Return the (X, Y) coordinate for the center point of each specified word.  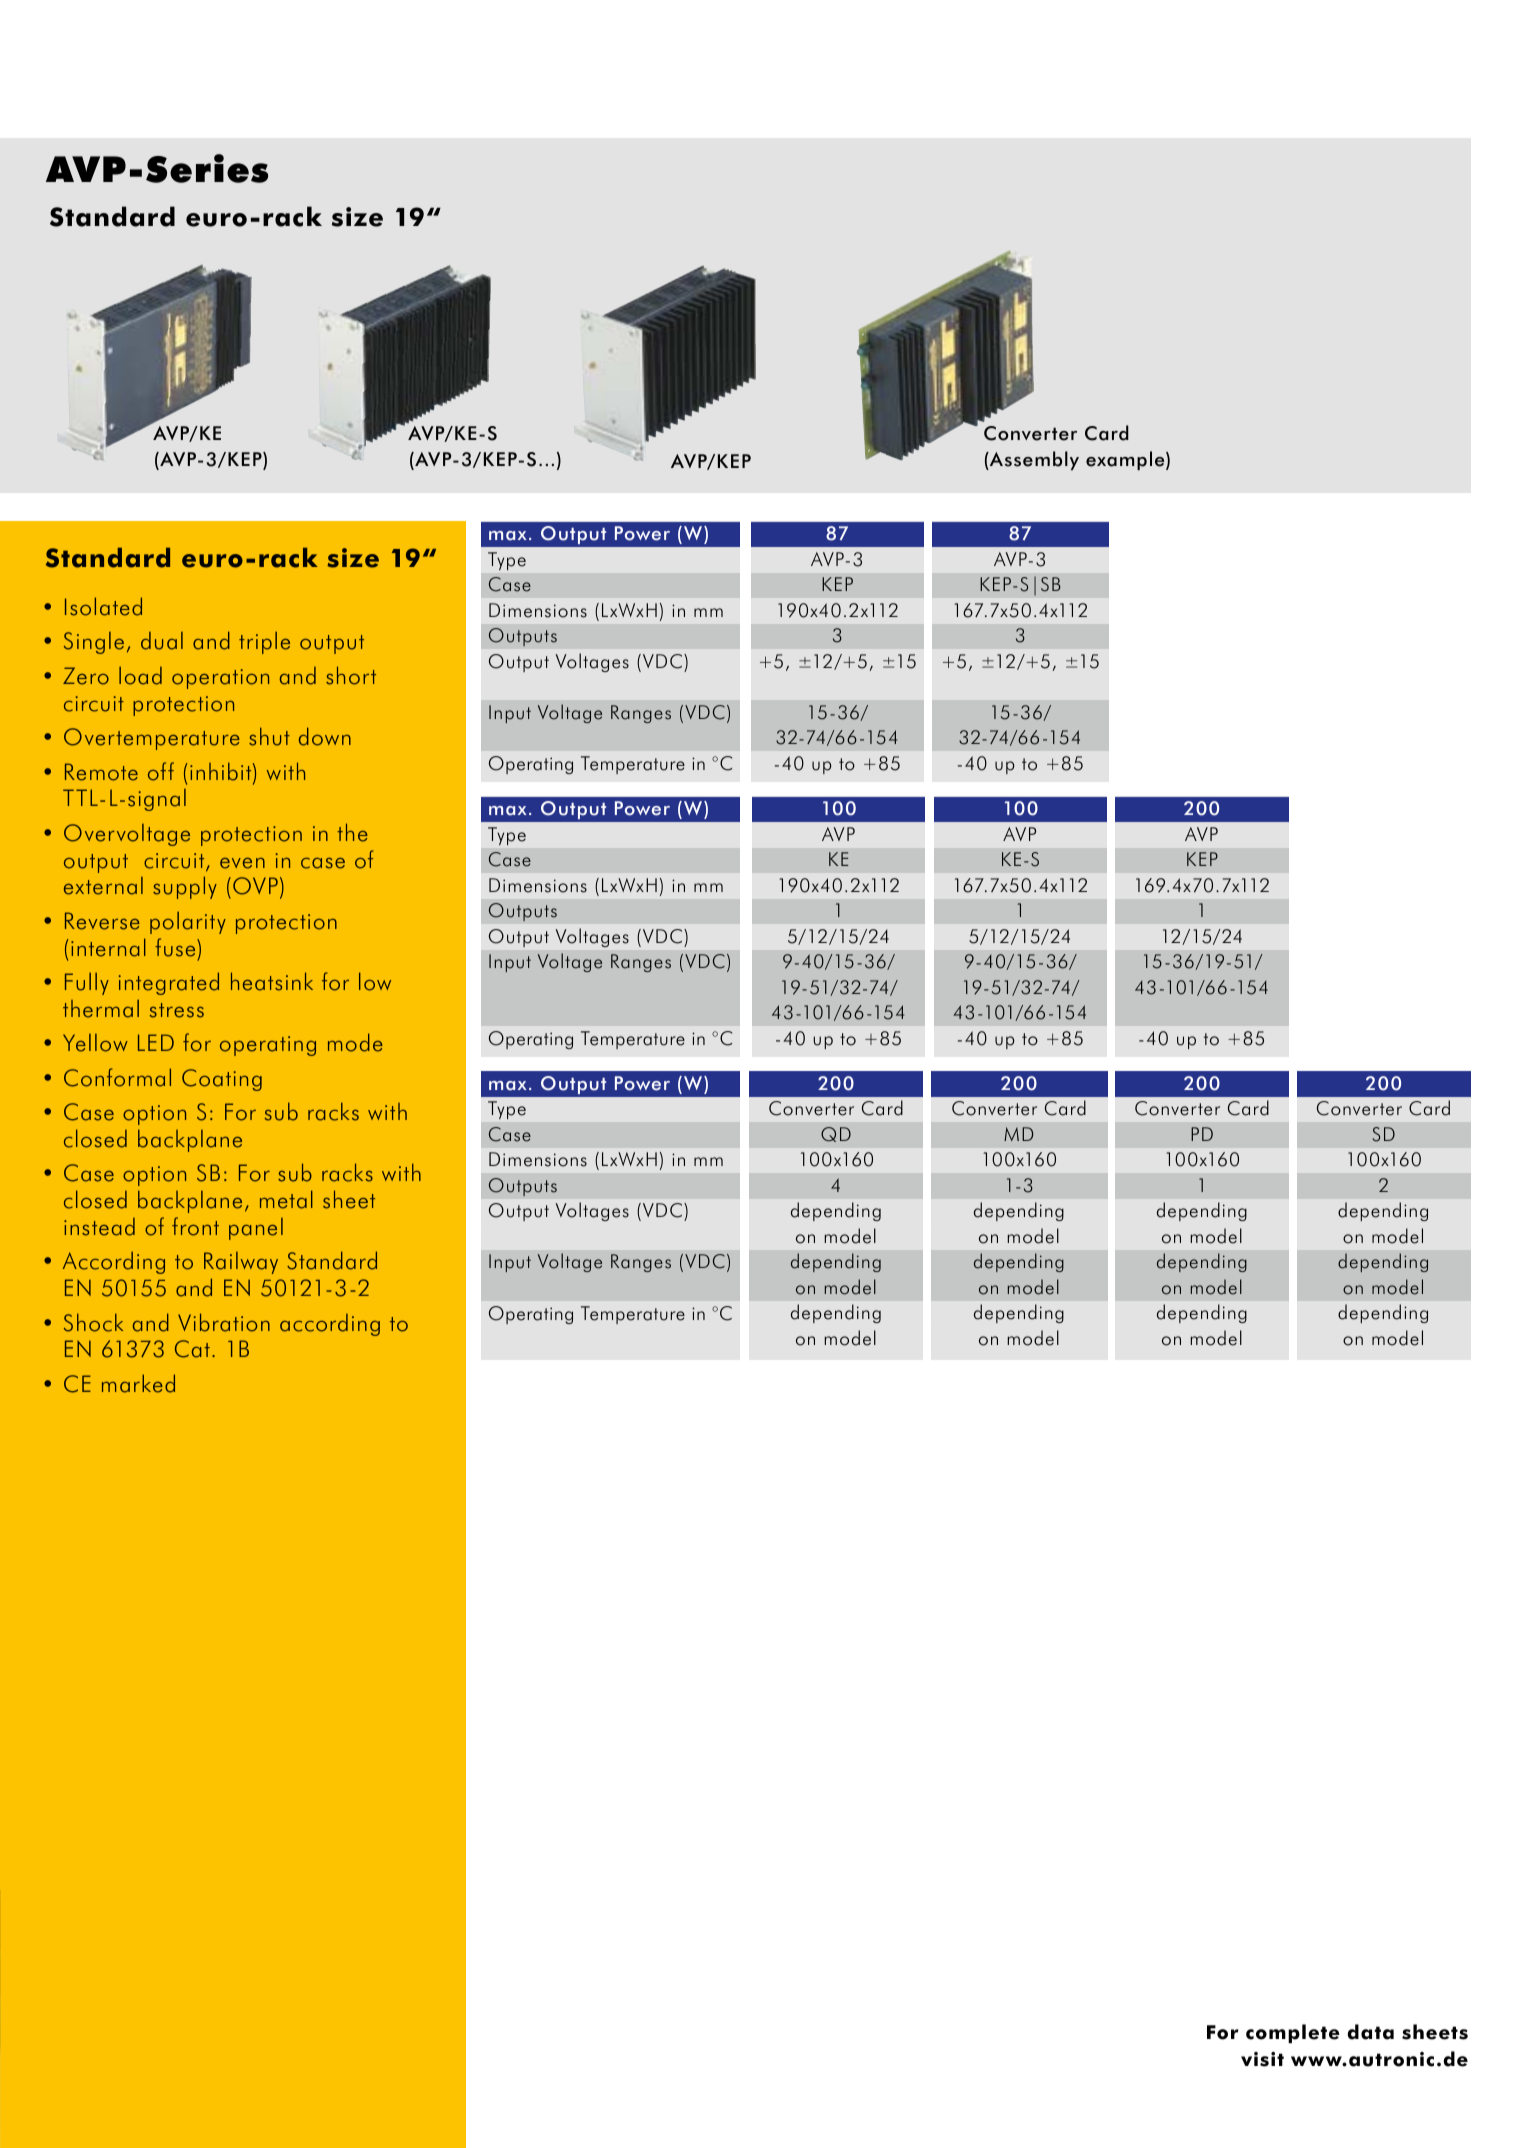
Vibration (224, 1322)
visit (1262, 2059)
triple (264, 643)
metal (286, 1199)
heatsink (272, 981)
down (325, 736)
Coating (222, 1080)
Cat (192, 1349)
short (351, 675)
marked (138, 1383)
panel (256, 1229)
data (1370, 2032)
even (242, 863)
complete (1293, 2033)
